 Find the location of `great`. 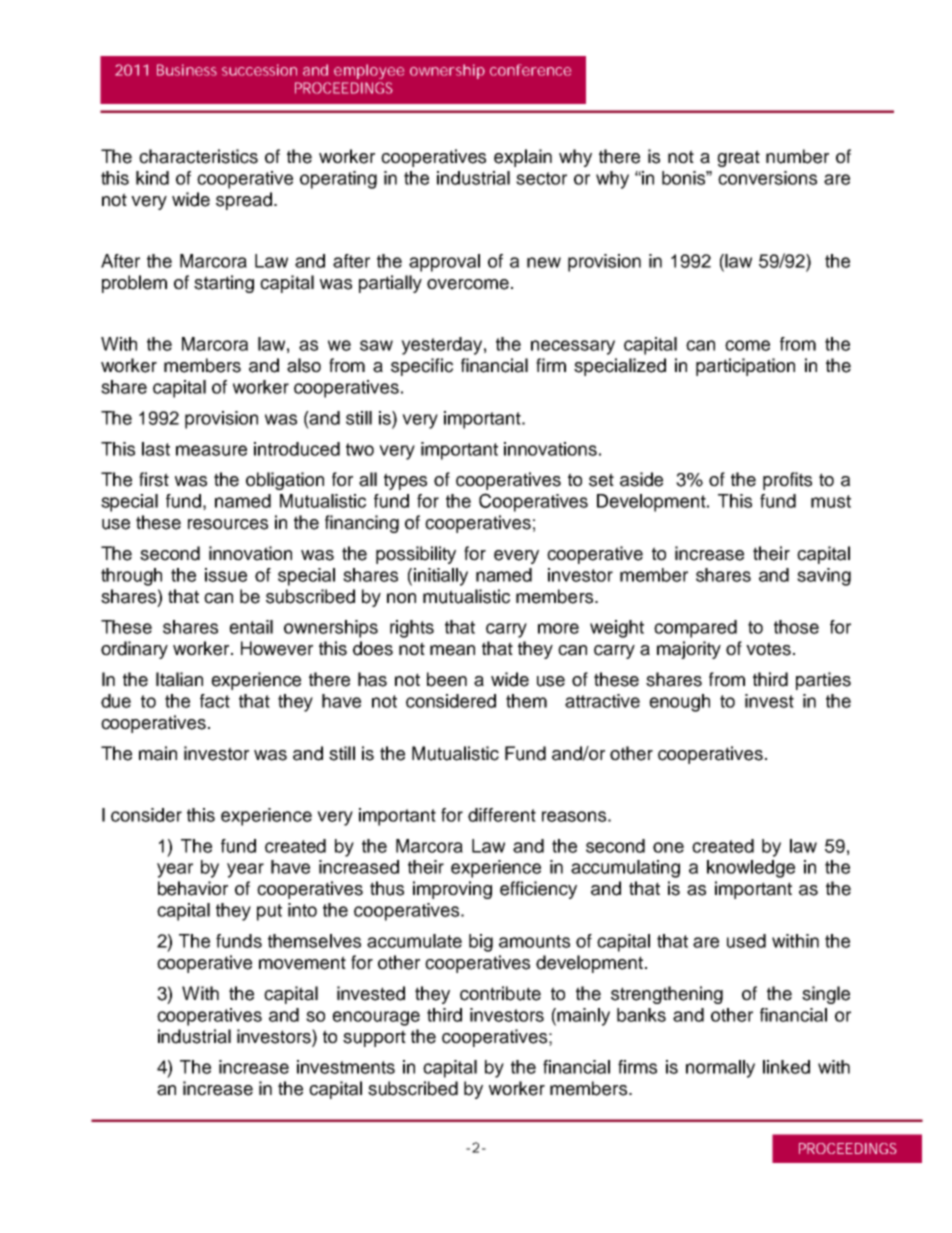

great is located at coordinates (738, 158).
